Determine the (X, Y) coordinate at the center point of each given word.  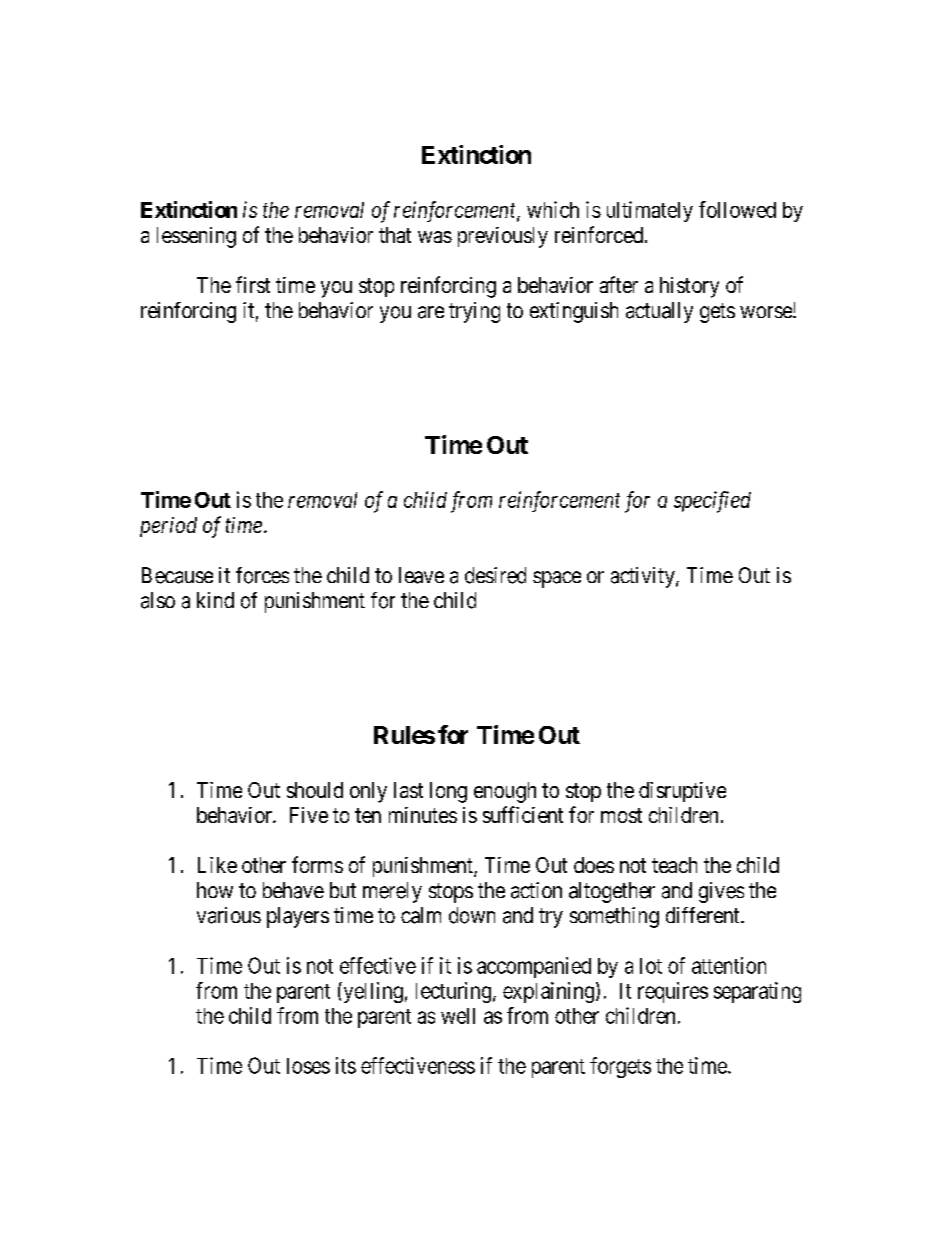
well (458, 1016)
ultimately (650, 211)
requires (673, 992)
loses (308, 1066)
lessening (196, 237)
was (435, 237)
